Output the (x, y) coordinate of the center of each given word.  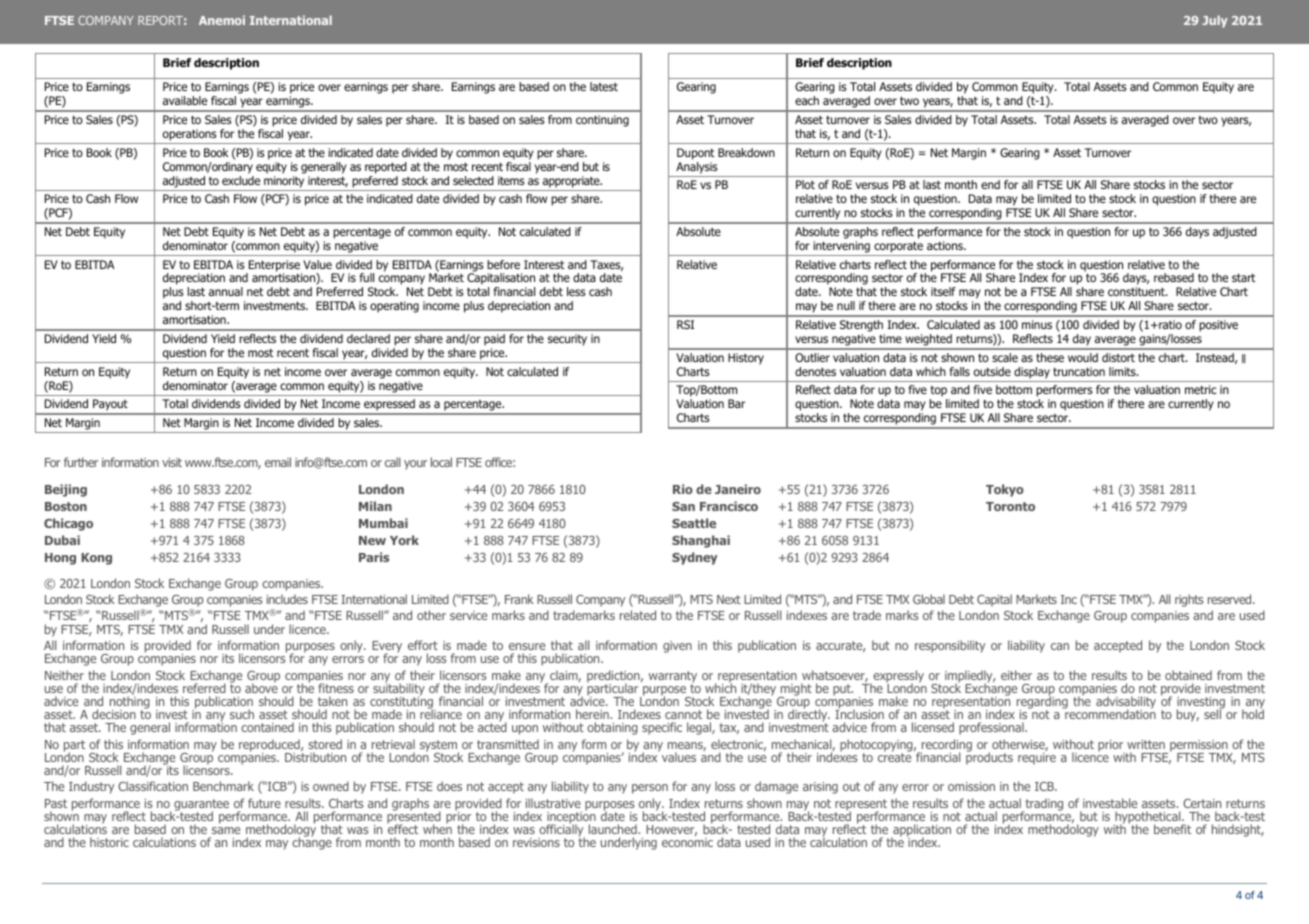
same (226, 830)
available (185, 100)
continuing (602, 121)
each (807, 100)
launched (614, 829)
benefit (1172, 829)
